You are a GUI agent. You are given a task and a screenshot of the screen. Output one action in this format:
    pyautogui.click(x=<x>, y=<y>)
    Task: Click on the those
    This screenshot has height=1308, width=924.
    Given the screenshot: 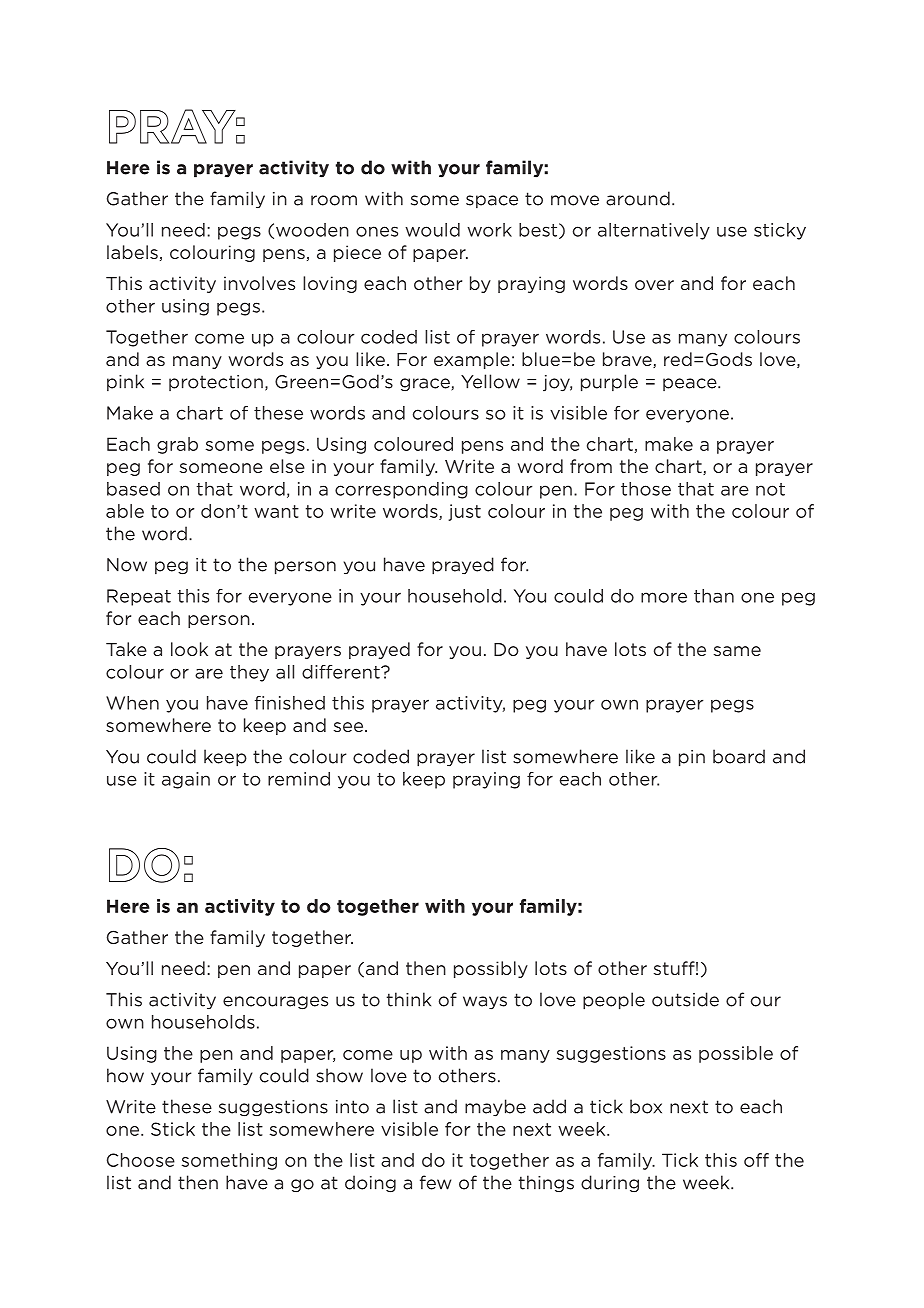 What is the action you would take?
    pyautogui.click(x=646, y=489)
